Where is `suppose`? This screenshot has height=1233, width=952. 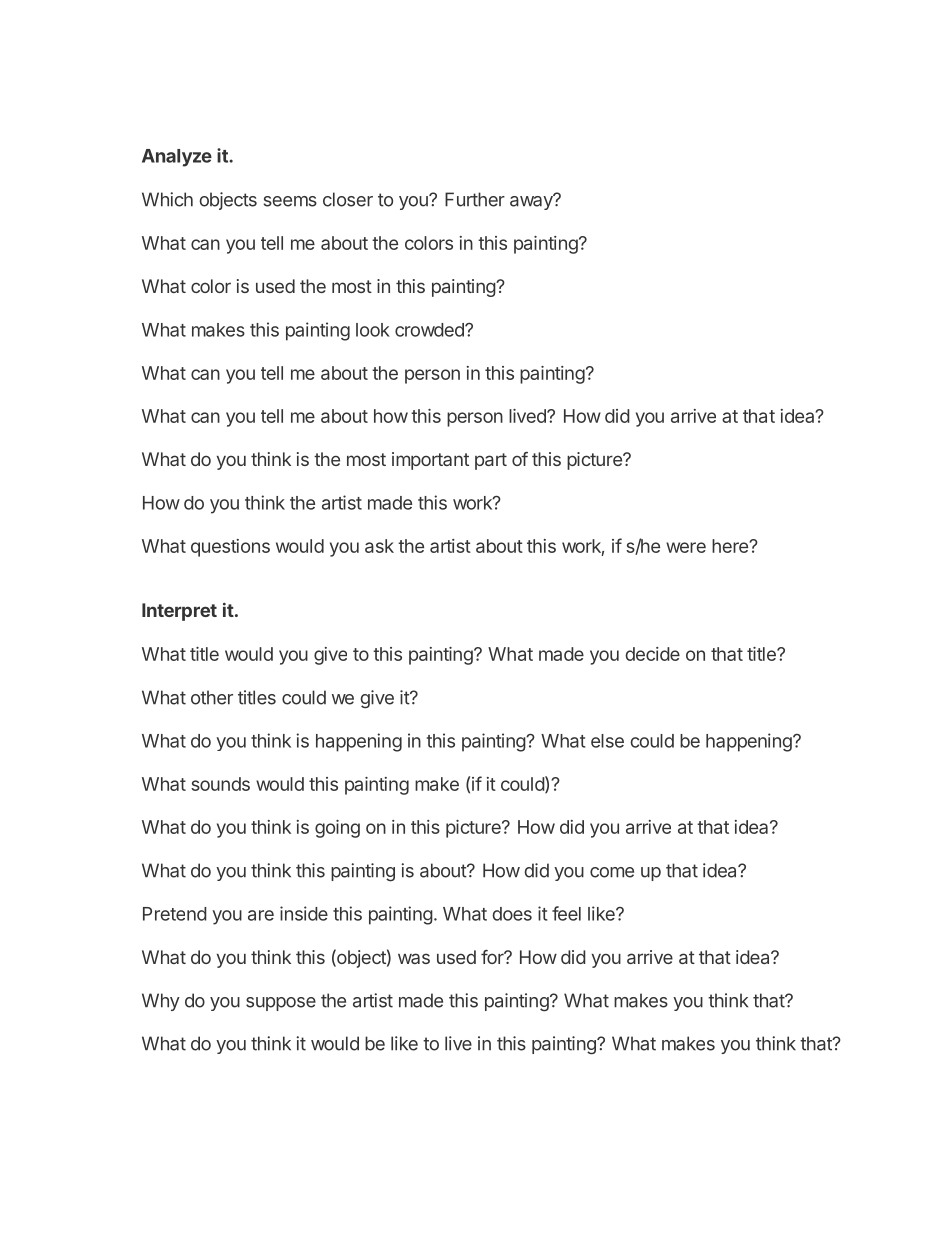 suppose is located at coordinates (281, 1004).
